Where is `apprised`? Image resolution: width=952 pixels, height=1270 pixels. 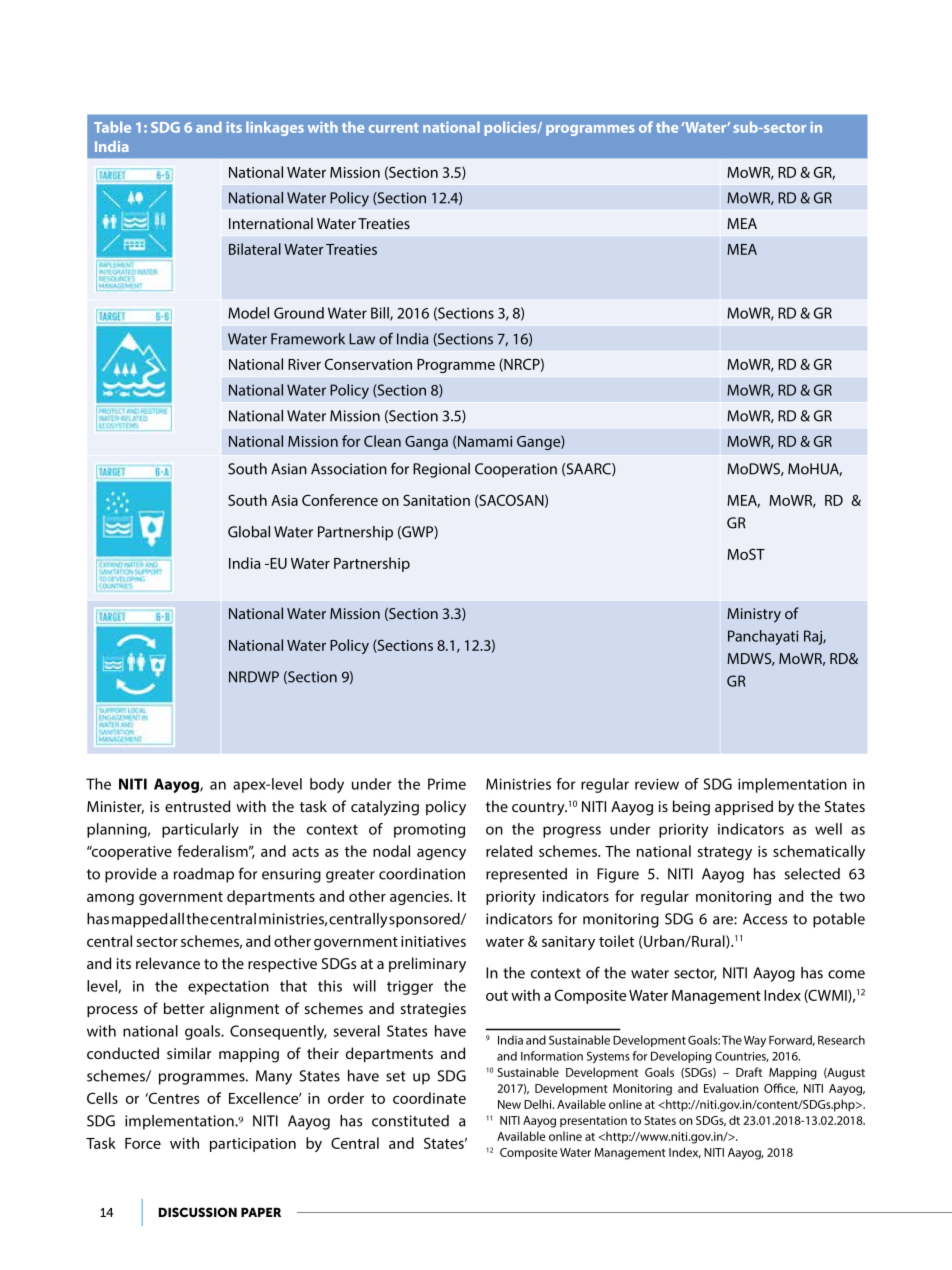 apprised is located at coordinates (744, 807).
